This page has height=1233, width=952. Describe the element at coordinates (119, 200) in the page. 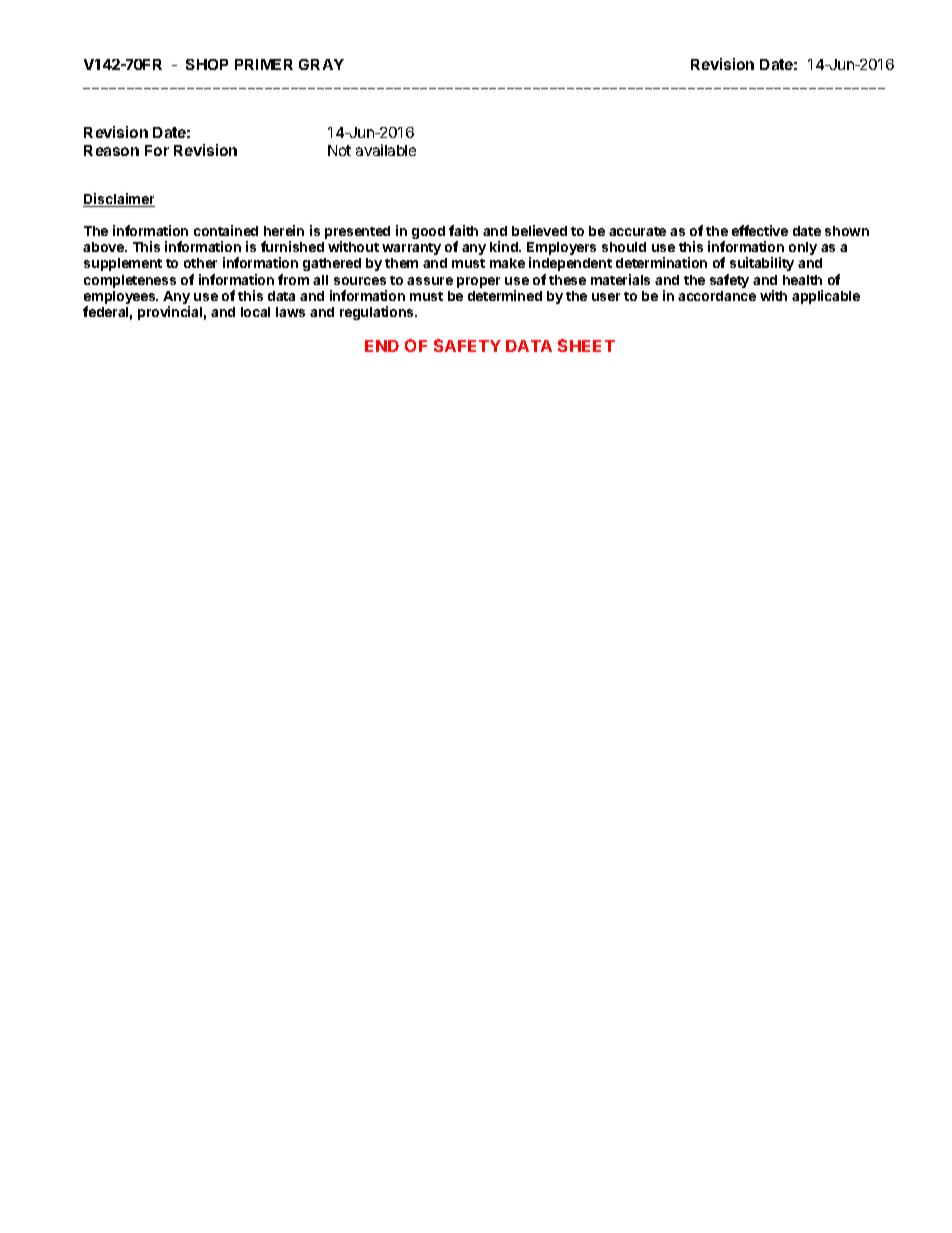

I see `Disclaimer` at that location.
